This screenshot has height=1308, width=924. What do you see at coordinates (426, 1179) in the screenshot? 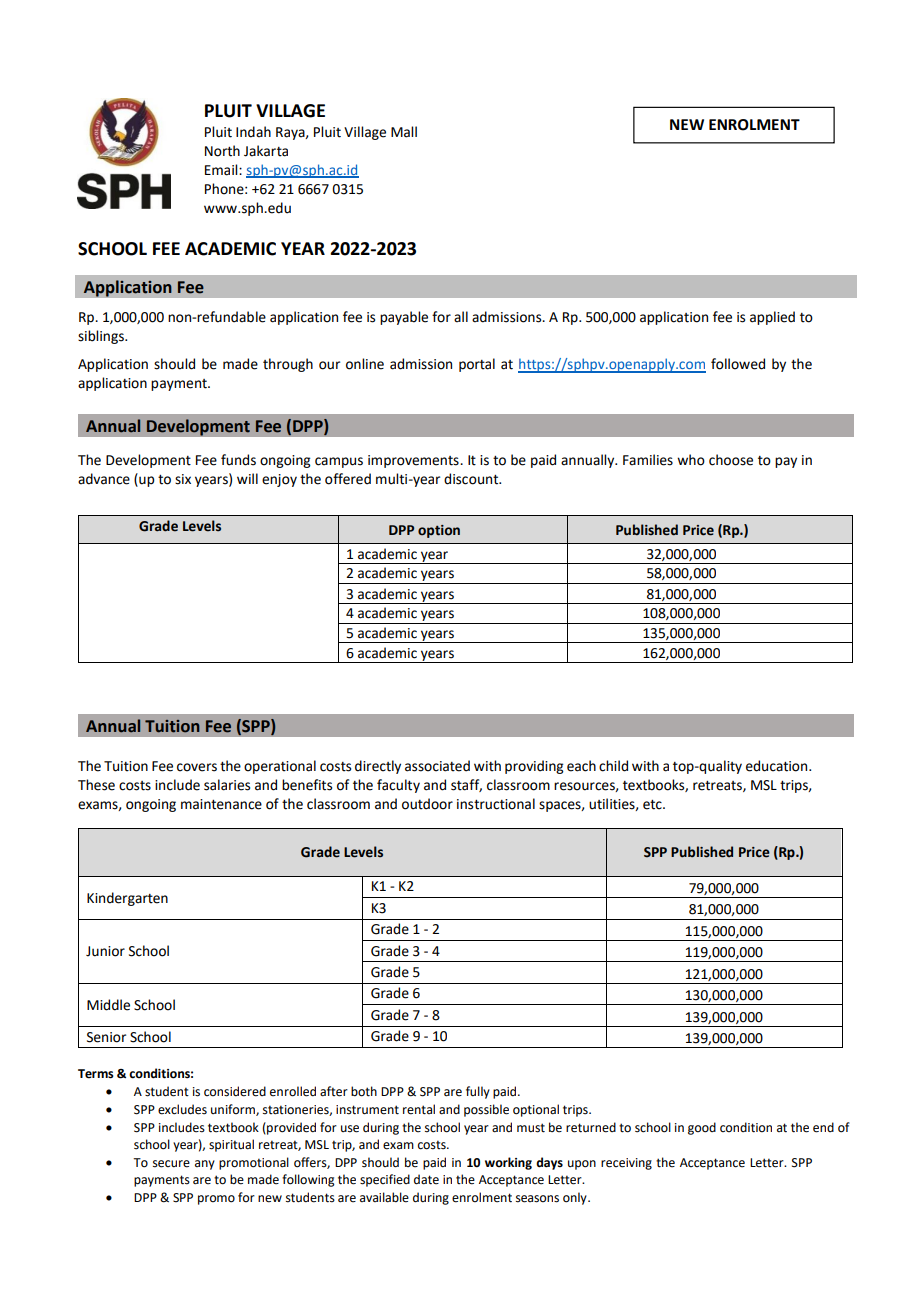
I see `date` at bounding box center [426, 1179].
